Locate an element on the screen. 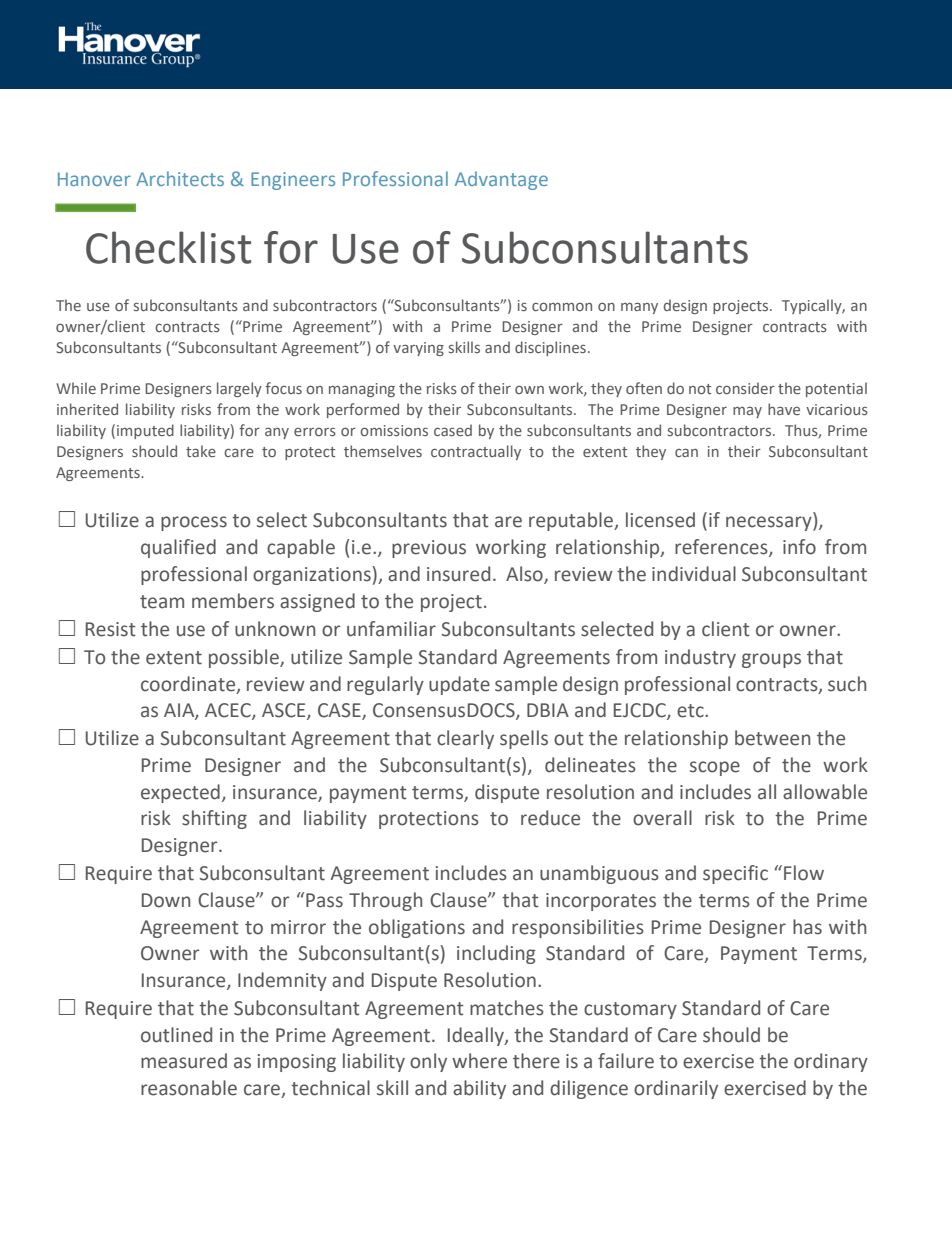  measured is located at coordinates (184, 1061).
